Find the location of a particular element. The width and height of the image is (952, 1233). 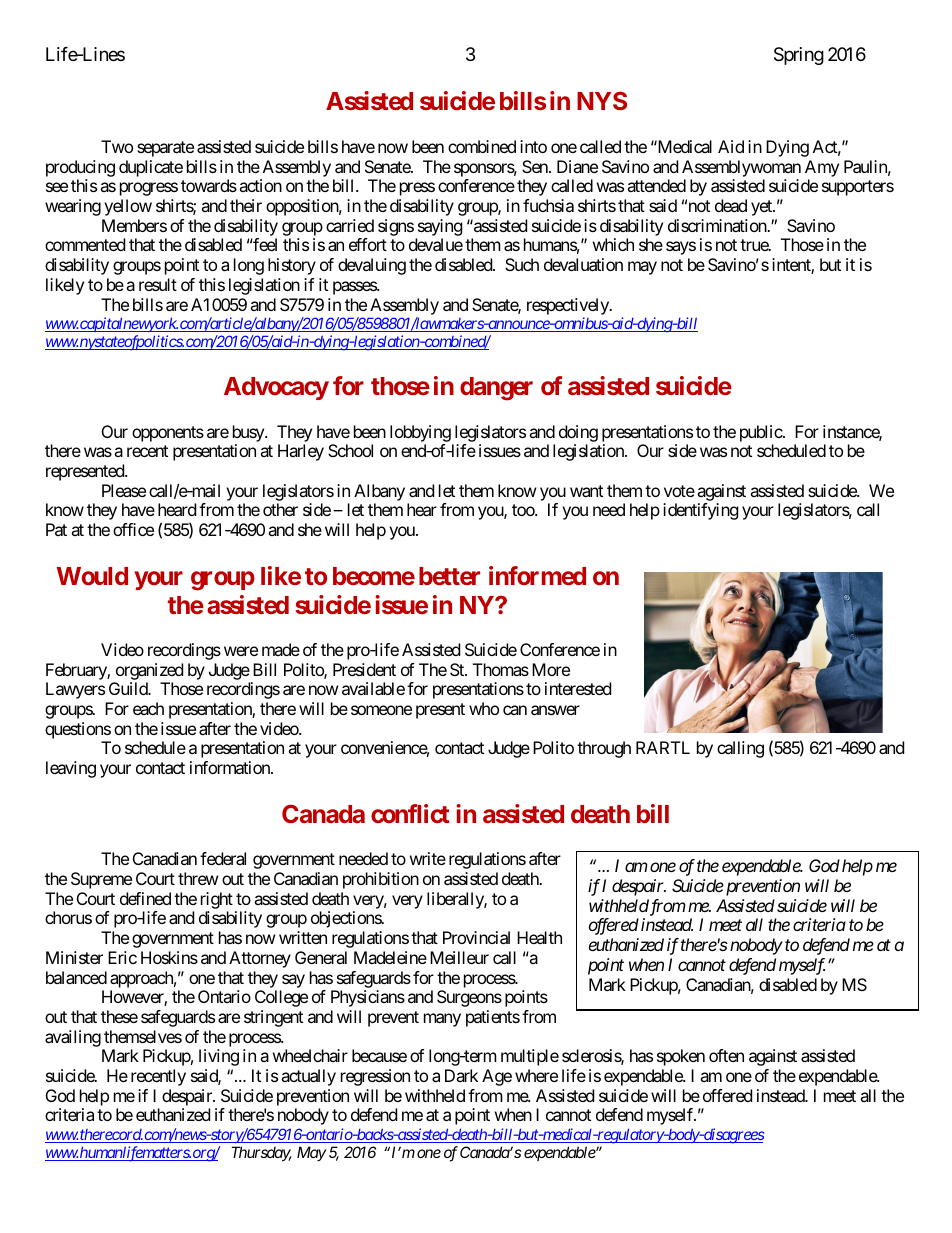

separate is located at coordinates (165, 149).
